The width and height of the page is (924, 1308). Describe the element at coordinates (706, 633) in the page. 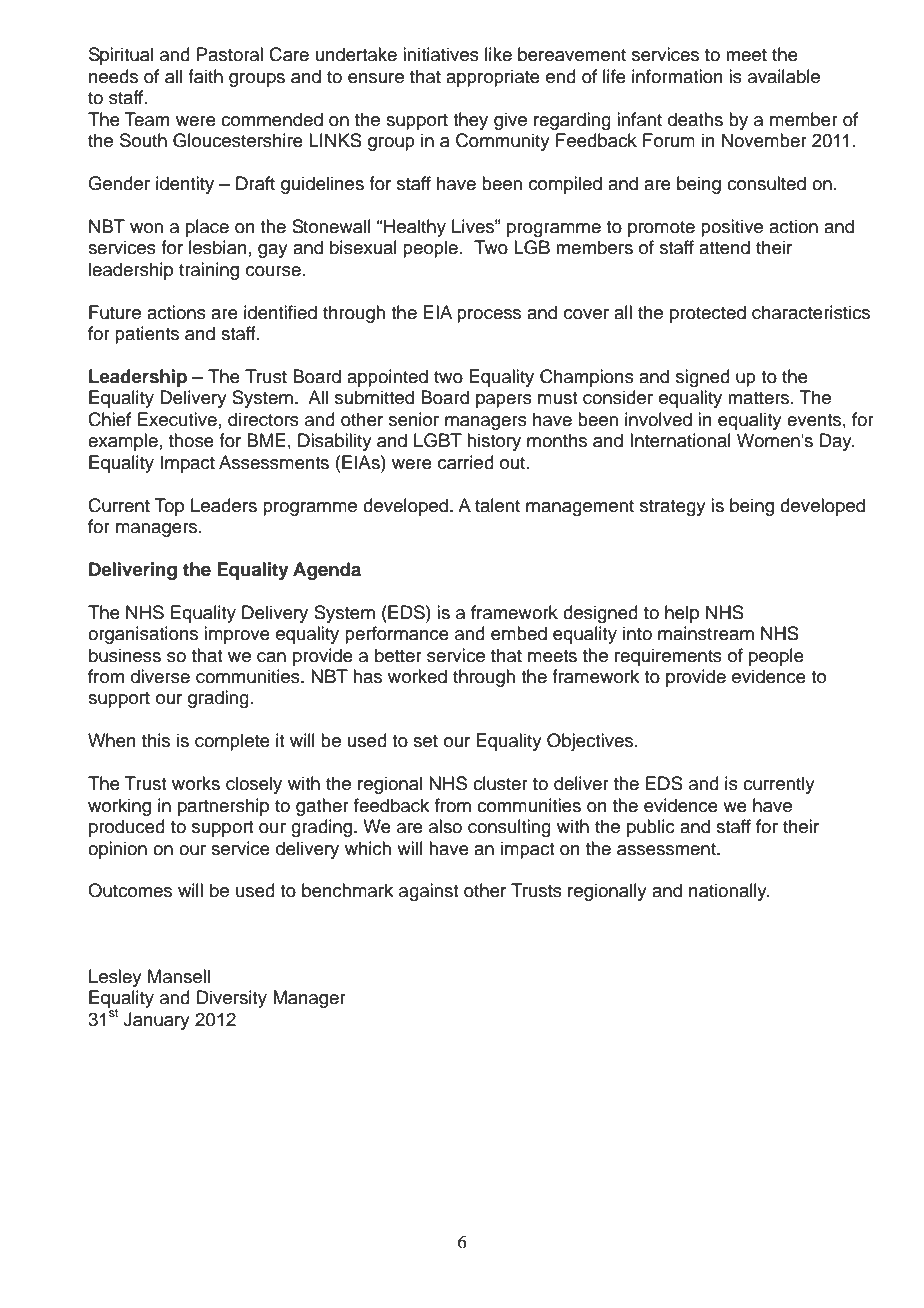

I see `mainstream` at that location.
